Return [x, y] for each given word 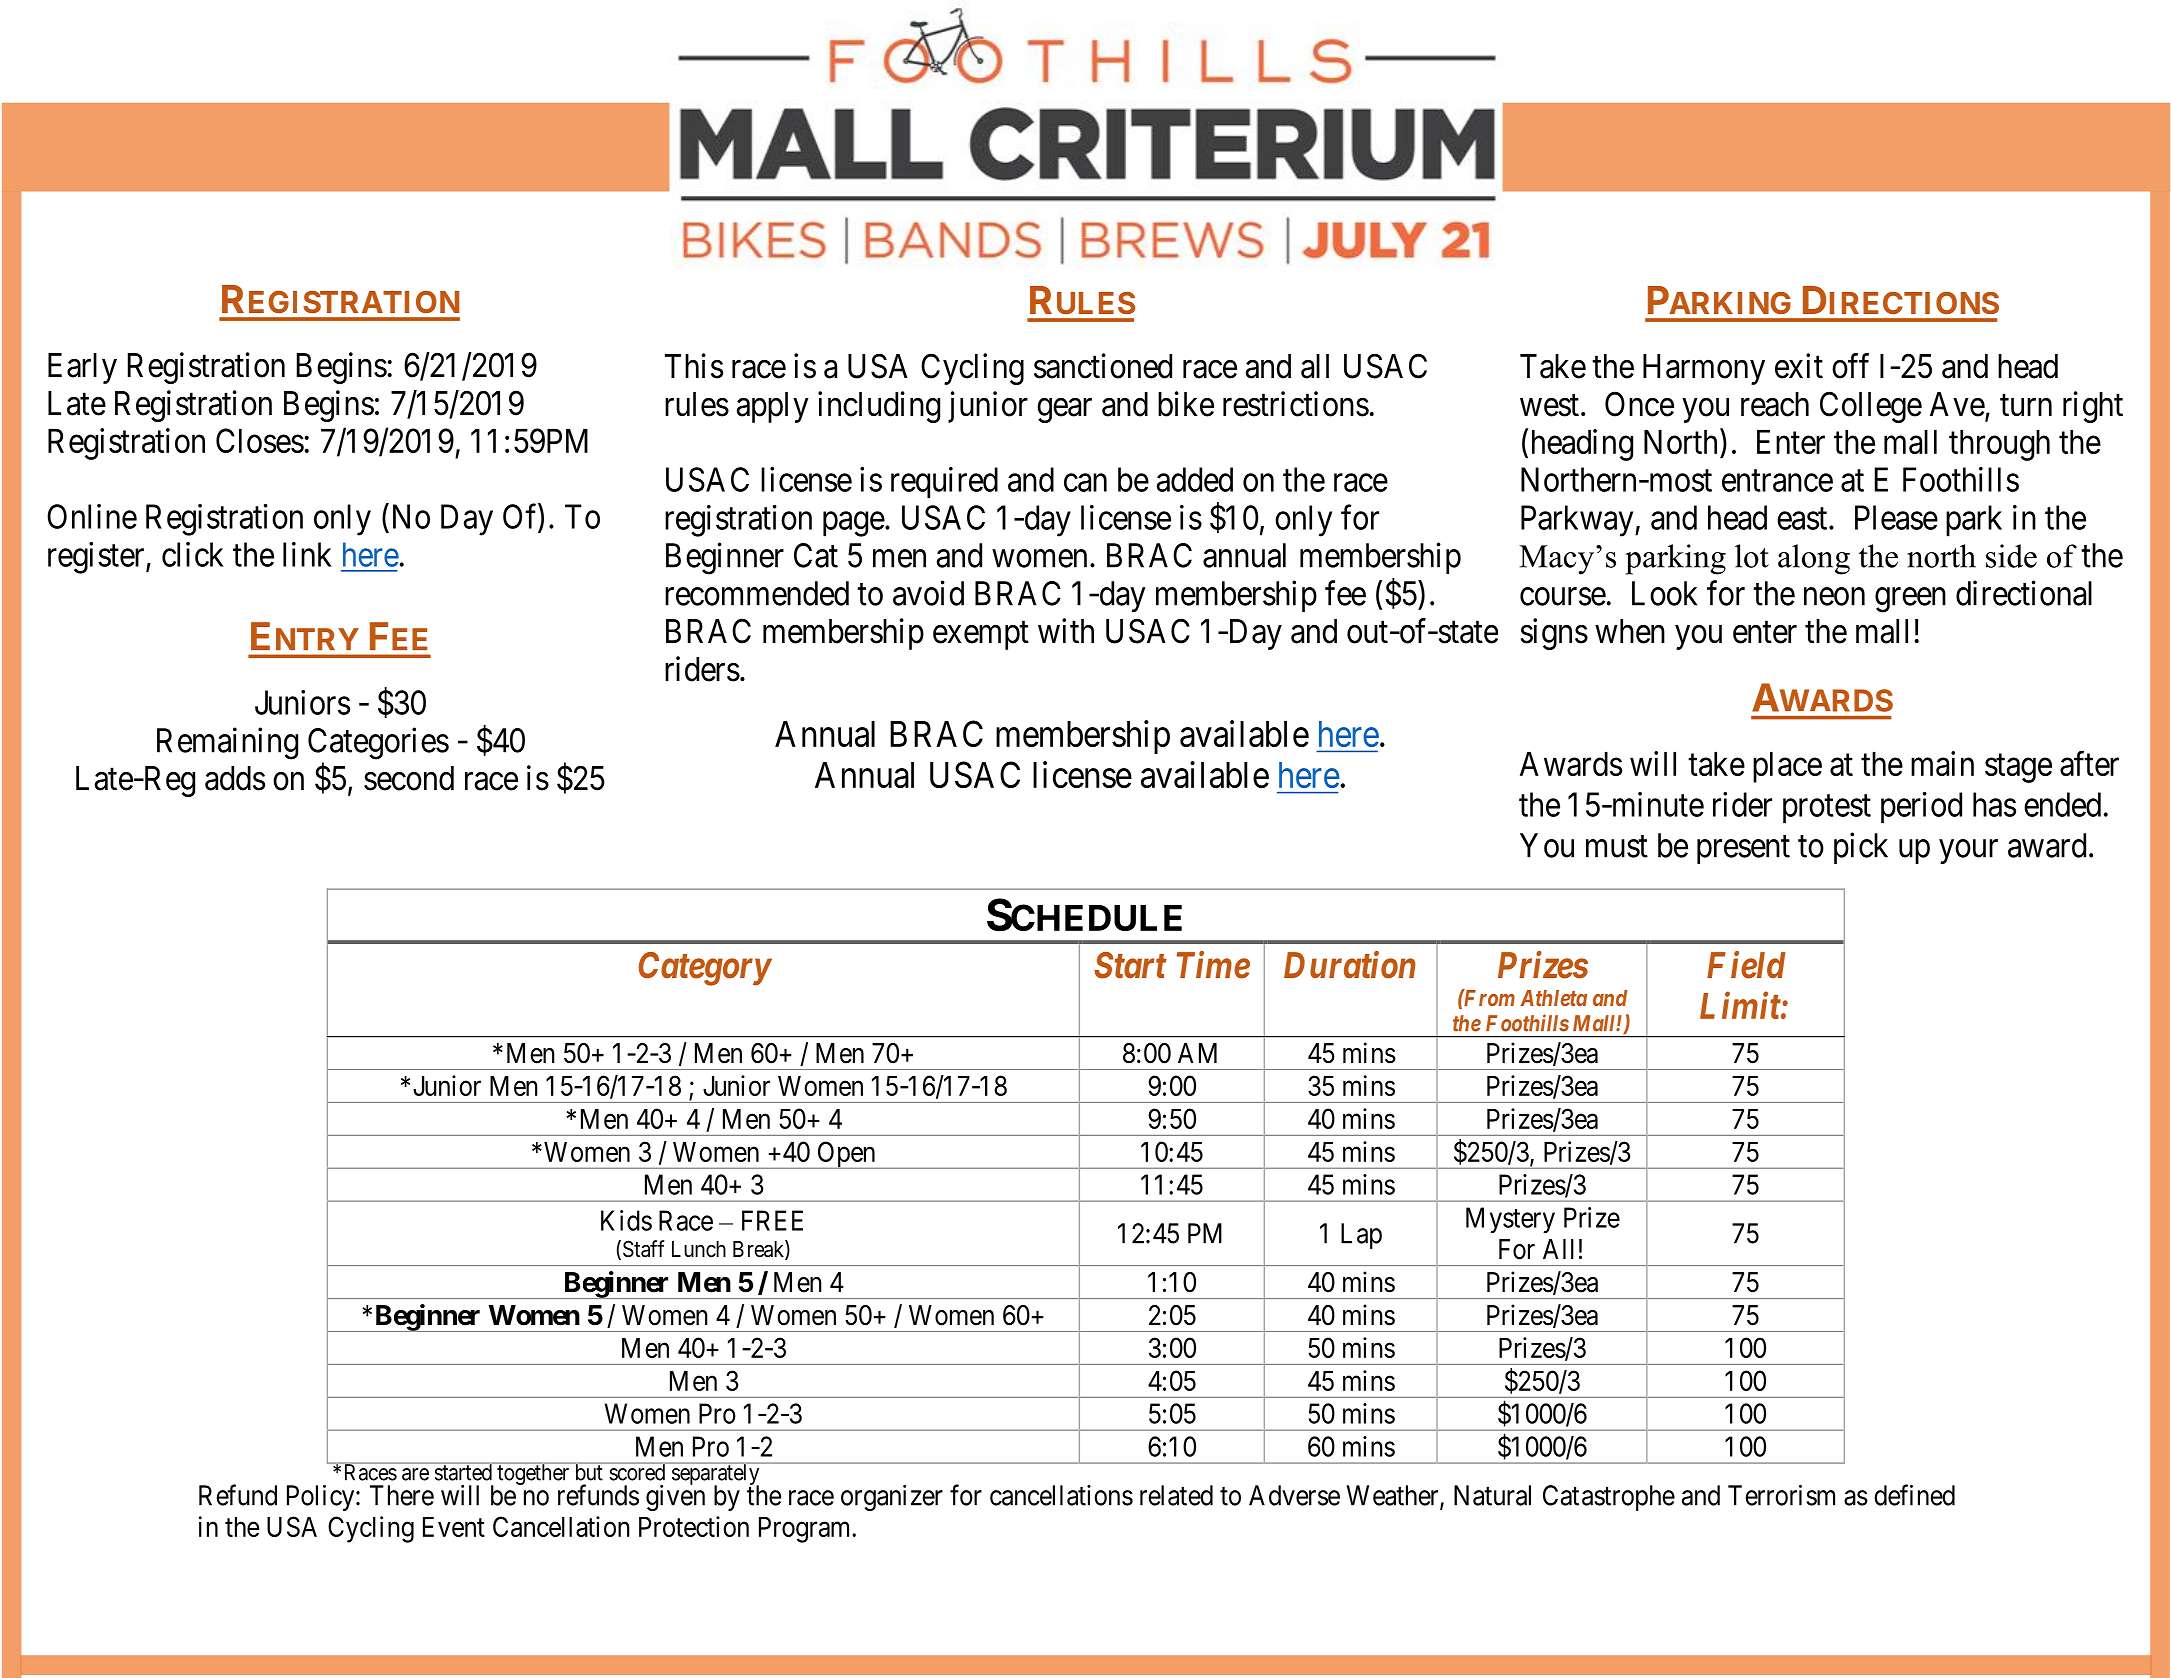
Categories [378, 743]
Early [82, 368]
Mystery [1510, 1220]
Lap [1361, 1236]
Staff [644, 1249]
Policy [322, 1498]
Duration [1350, 965]
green [1910, 600]
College [1871, 407]
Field [1746, 965]
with [1066, 630]
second [409, 778]
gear [1064, 410]
